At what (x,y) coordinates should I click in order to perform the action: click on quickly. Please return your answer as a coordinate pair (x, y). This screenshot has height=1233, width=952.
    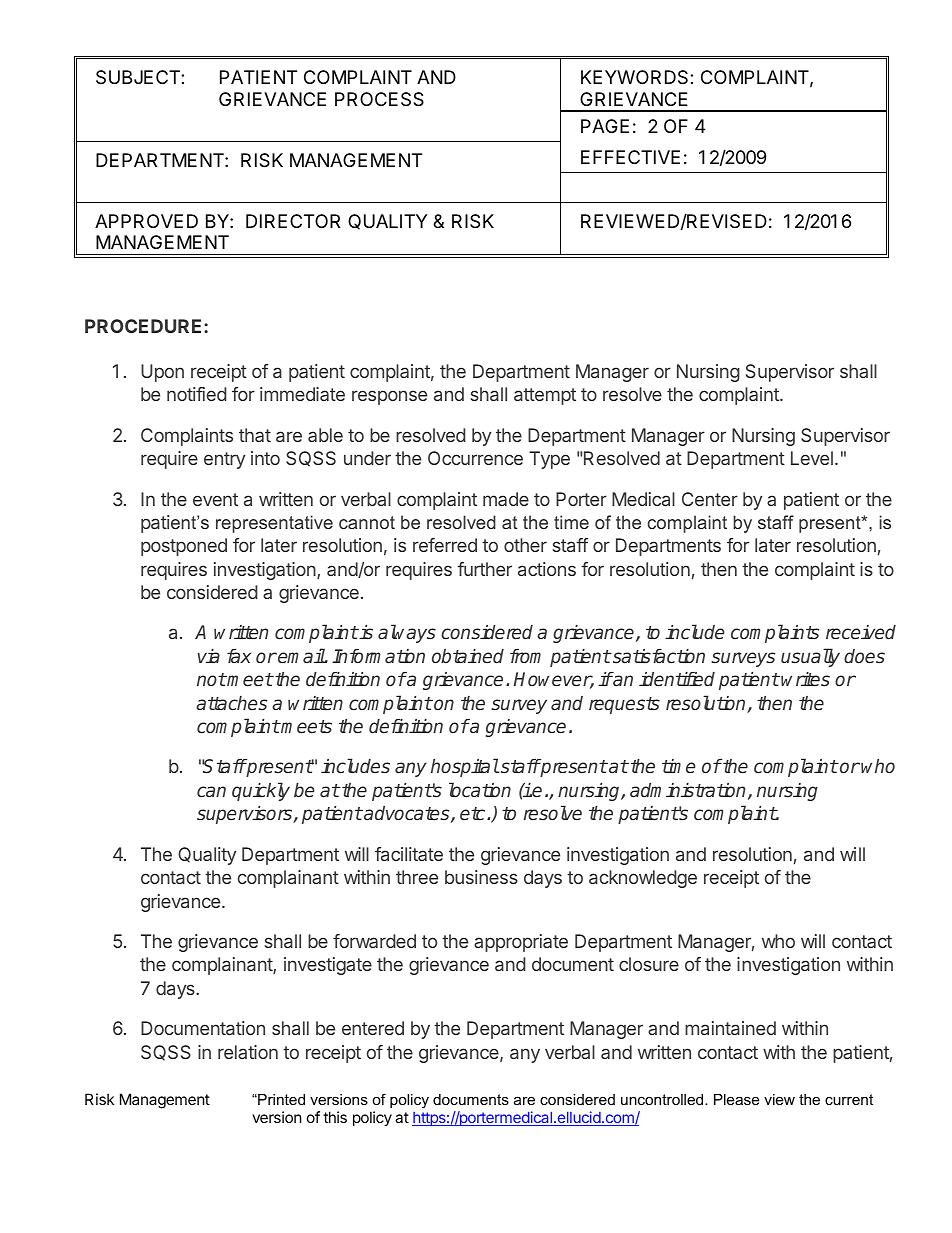
    Looking at the image, I should click on (261, 791).
